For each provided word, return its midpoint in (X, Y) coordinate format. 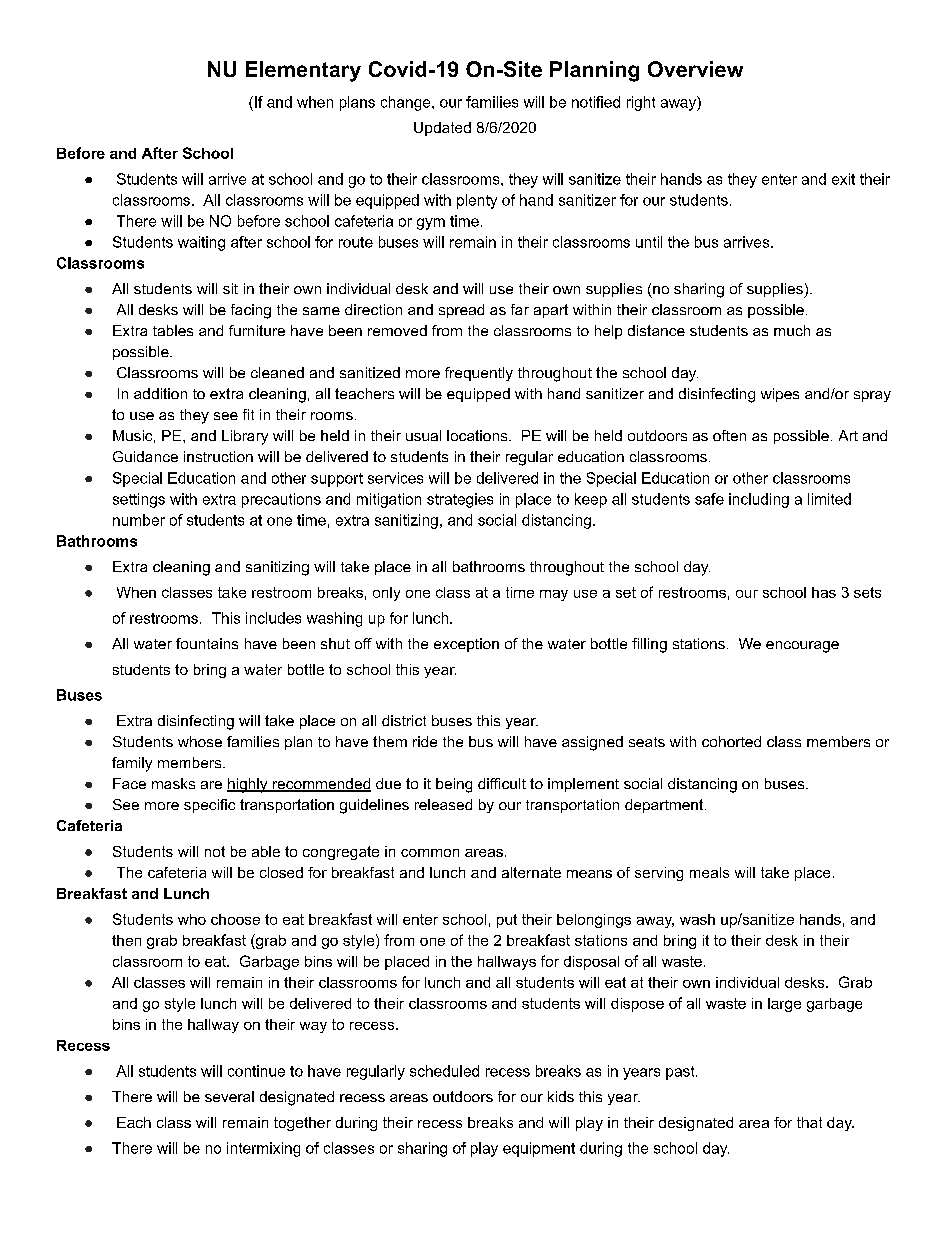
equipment (539, 1149)
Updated (442, 129)
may (554, 595)
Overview (695, 69)
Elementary (303, 71)
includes (273, 618)
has (824, 592)
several (229, 1096)
